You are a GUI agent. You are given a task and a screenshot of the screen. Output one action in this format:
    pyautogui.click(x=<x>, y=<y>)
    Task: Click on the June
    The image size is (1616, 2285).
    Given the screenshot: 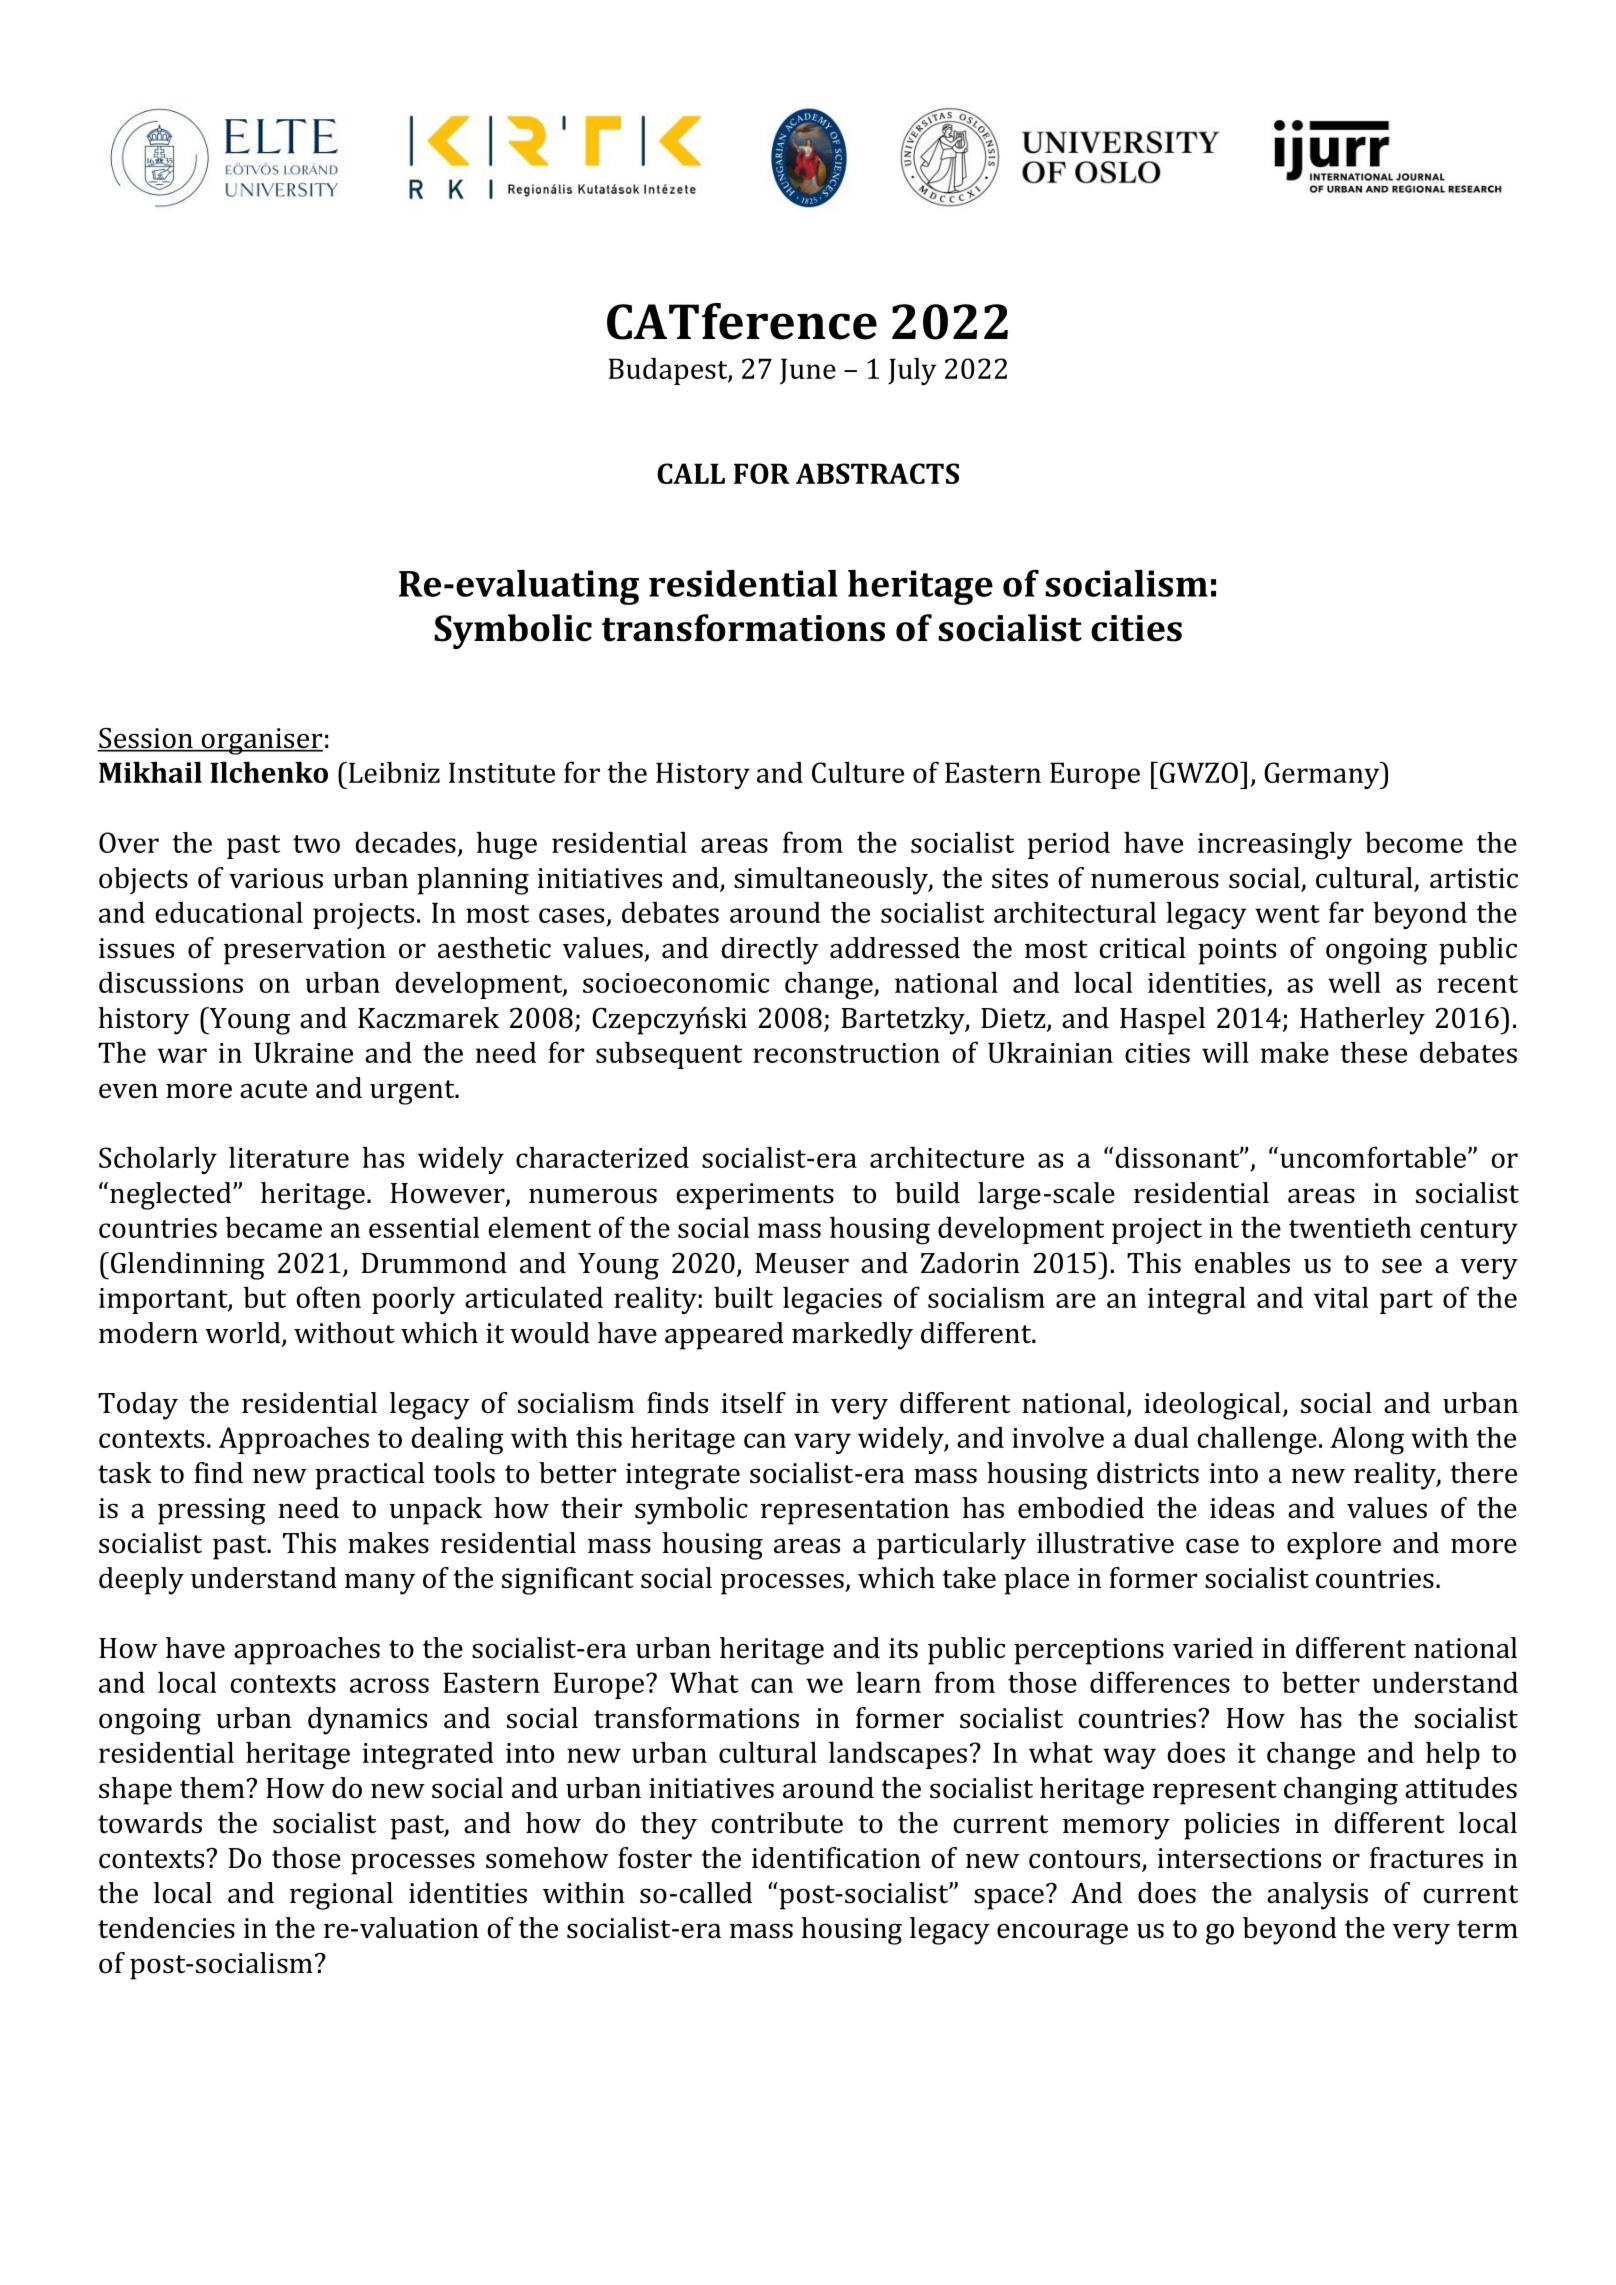 What is the action you would take?
    pyautogui.click(x=808, y=371)
